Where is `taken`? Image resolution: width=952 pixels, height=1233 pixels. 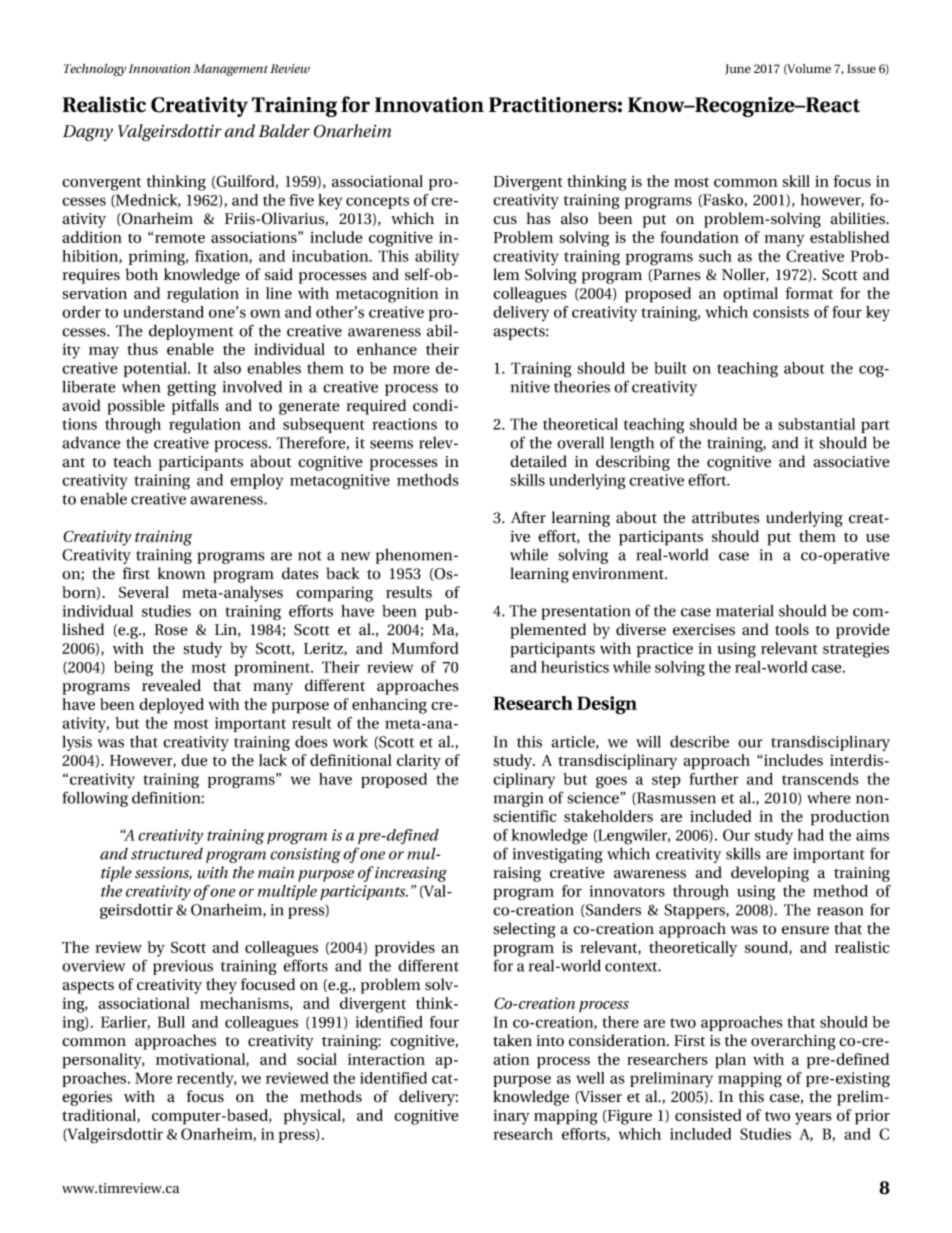 taken is located at coordinates (512, 1040).
